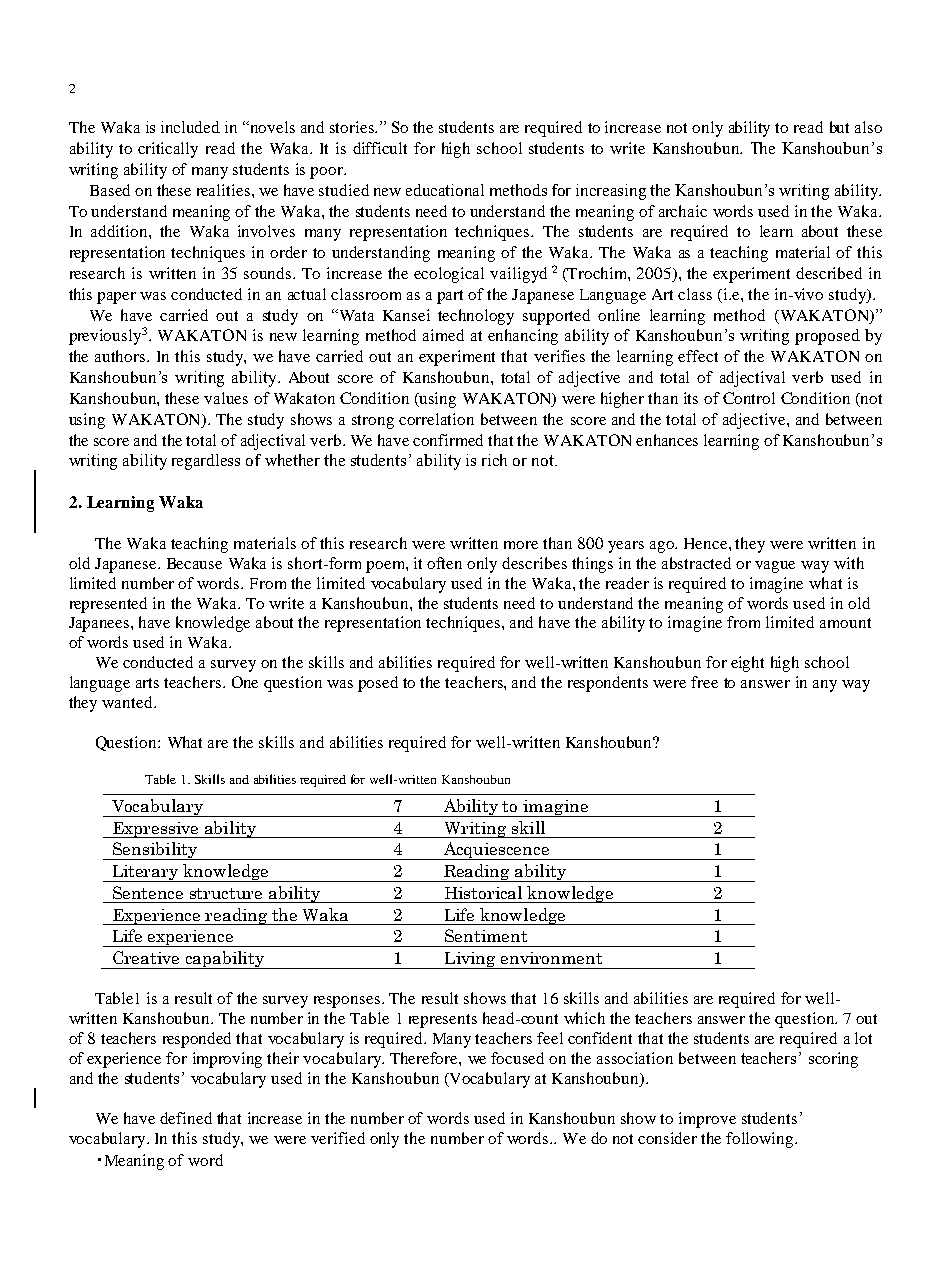  What do you see at coordinates (551, 958) in the page?
I see `environment` at bounding box center [551, 958].
